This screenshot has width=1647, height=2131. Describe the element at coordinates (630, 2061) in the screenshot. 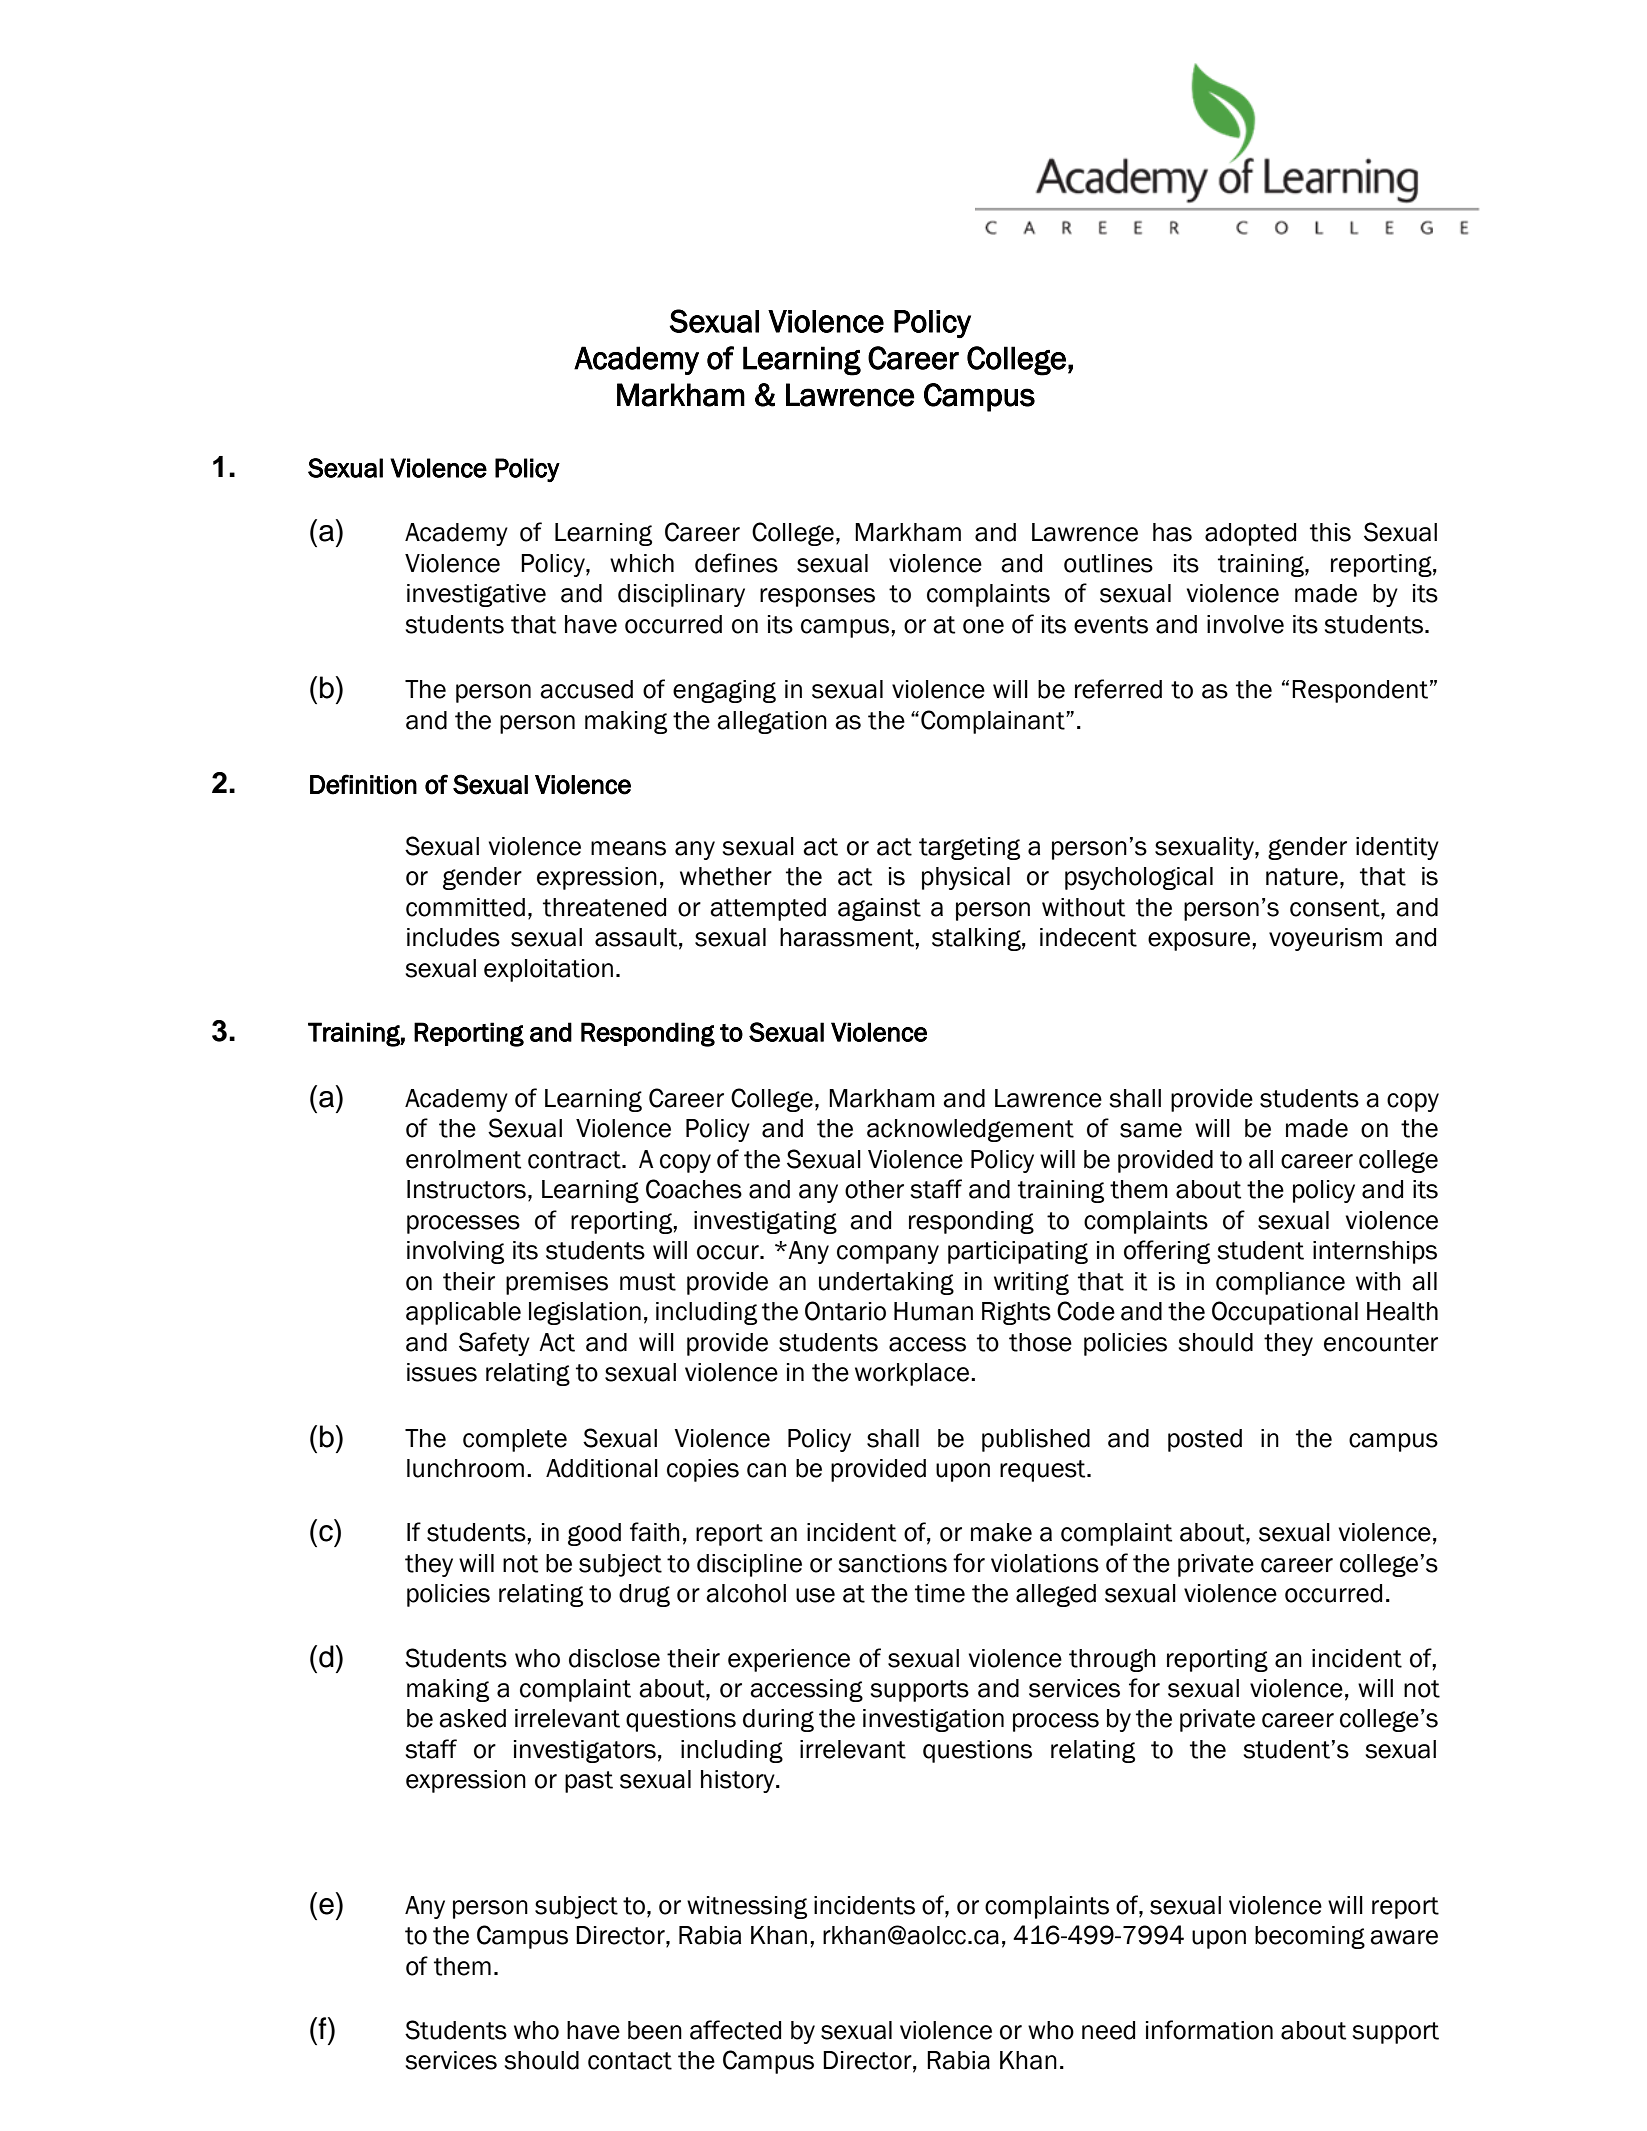

I see `contact` at that location.
